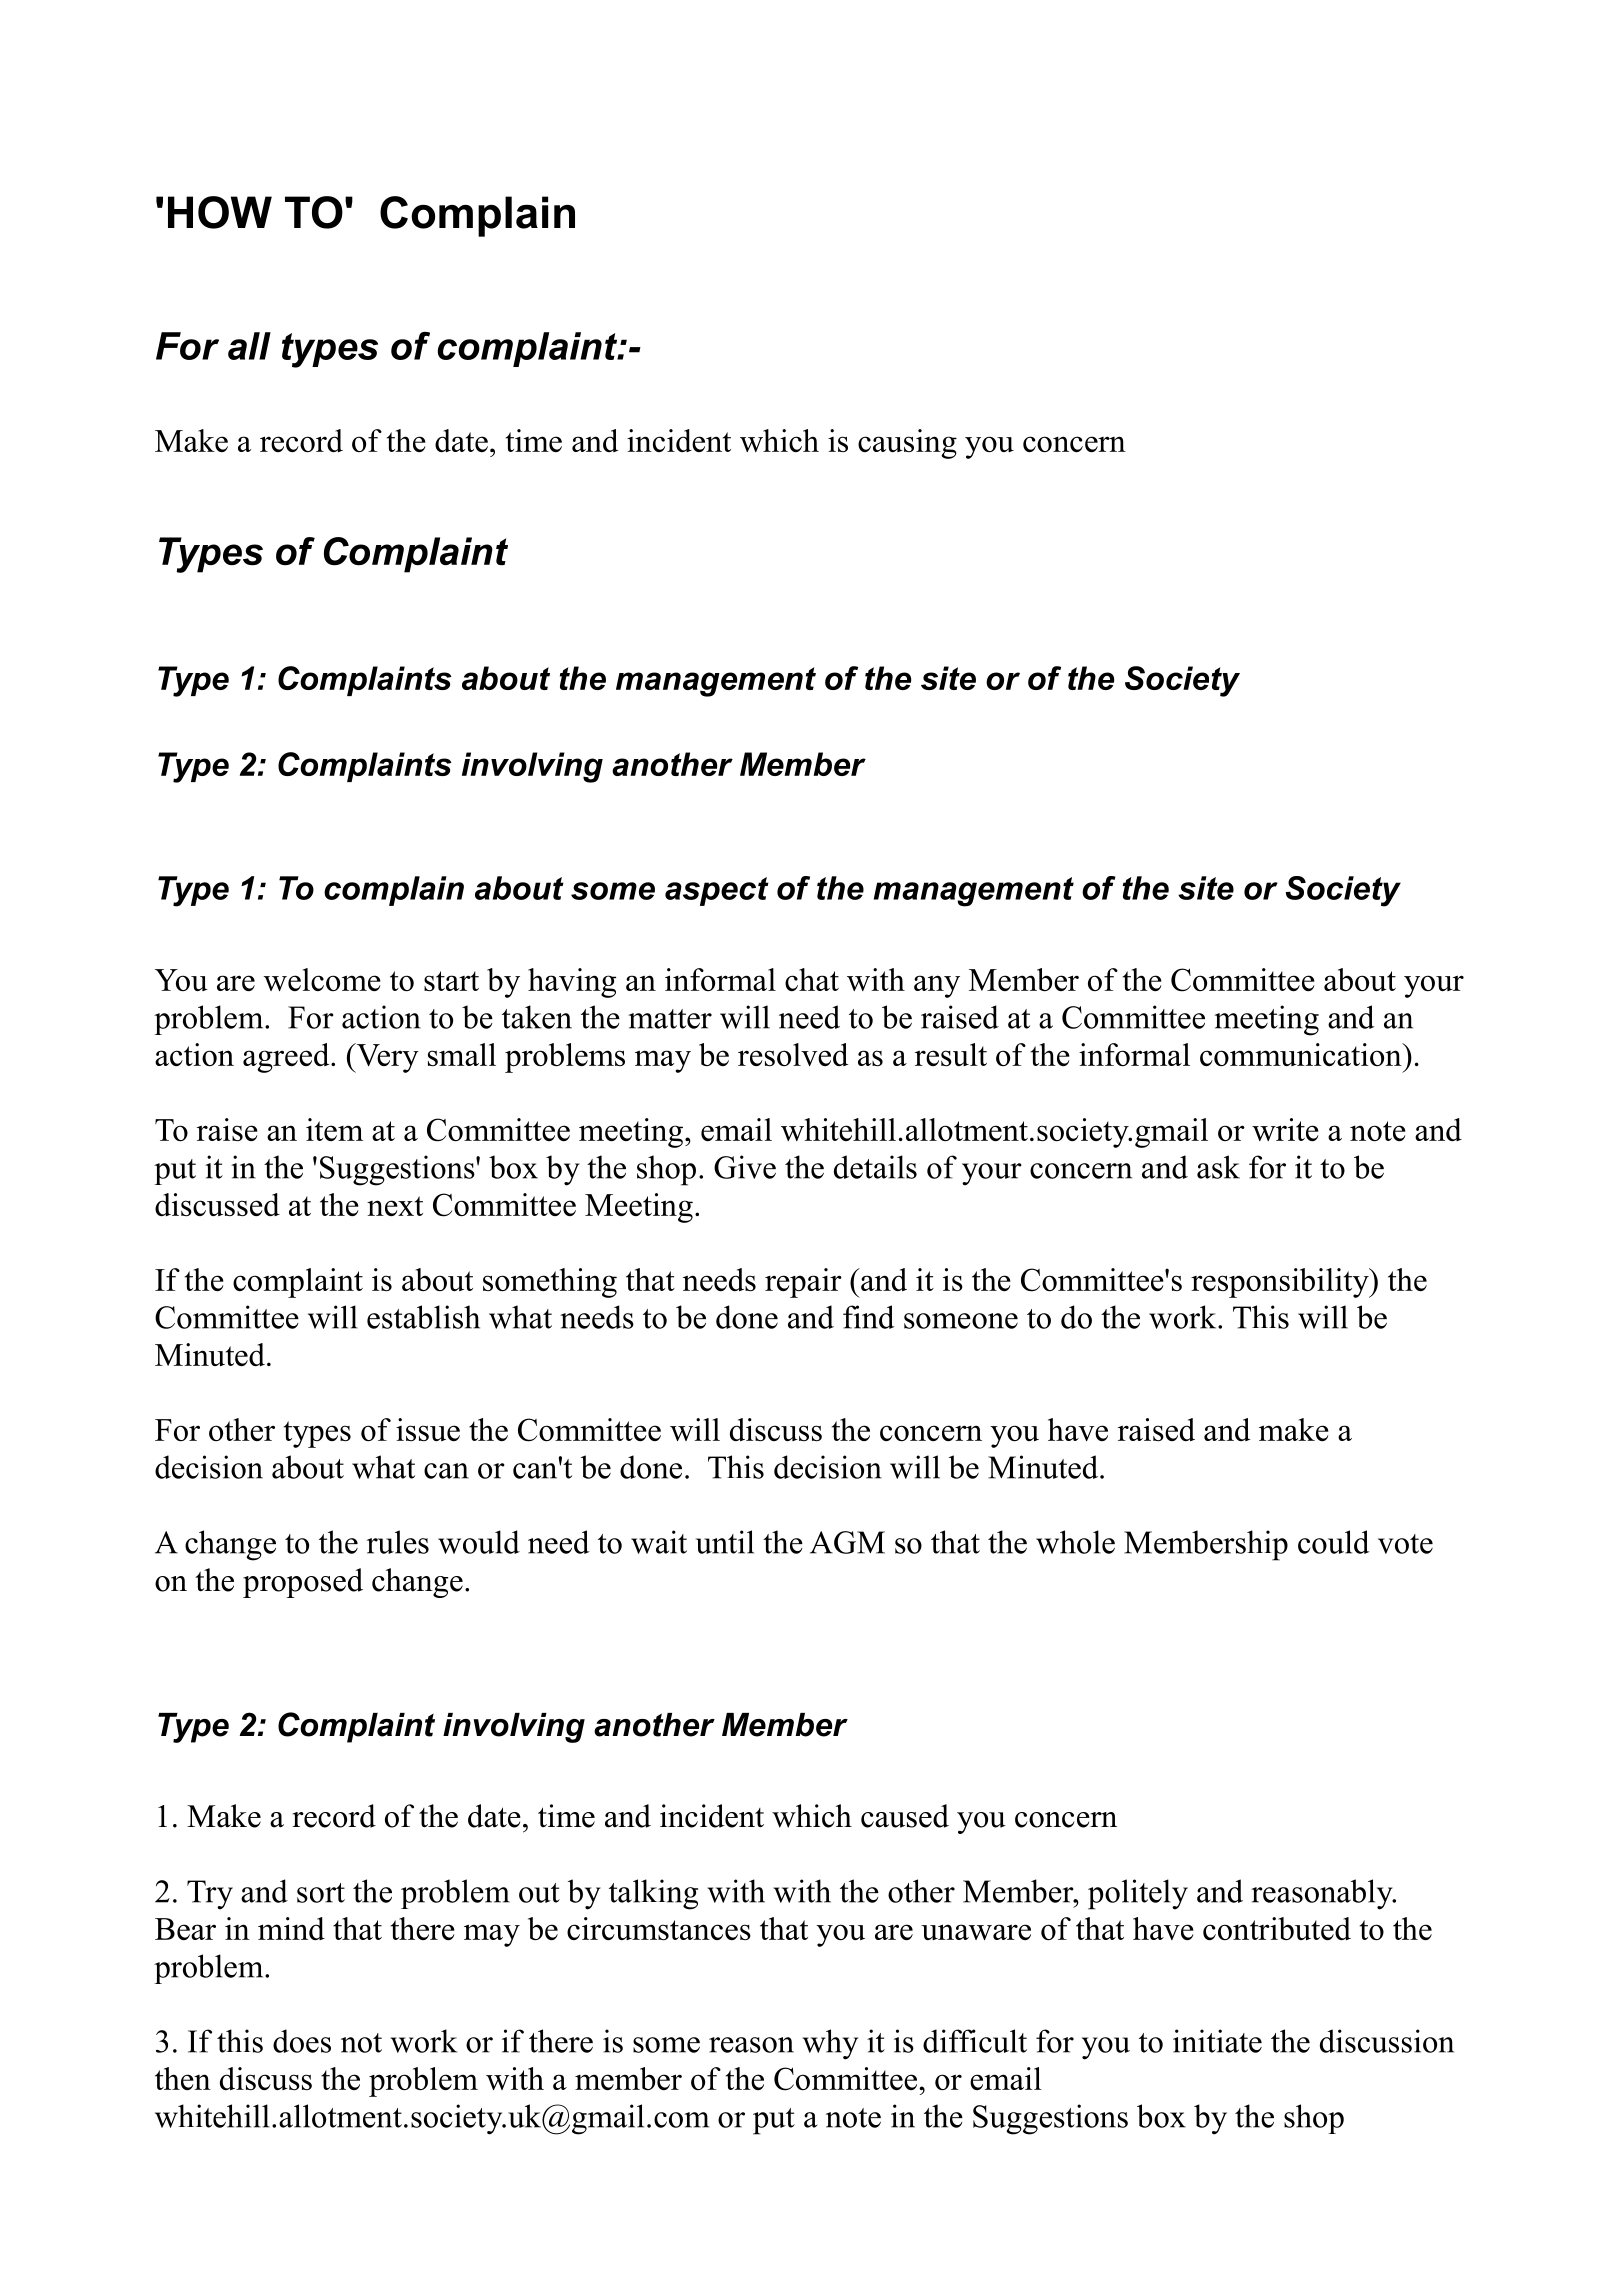  Describe the element at coordinates (220, 212) in the screenshot. I see `HOW` at that location.
